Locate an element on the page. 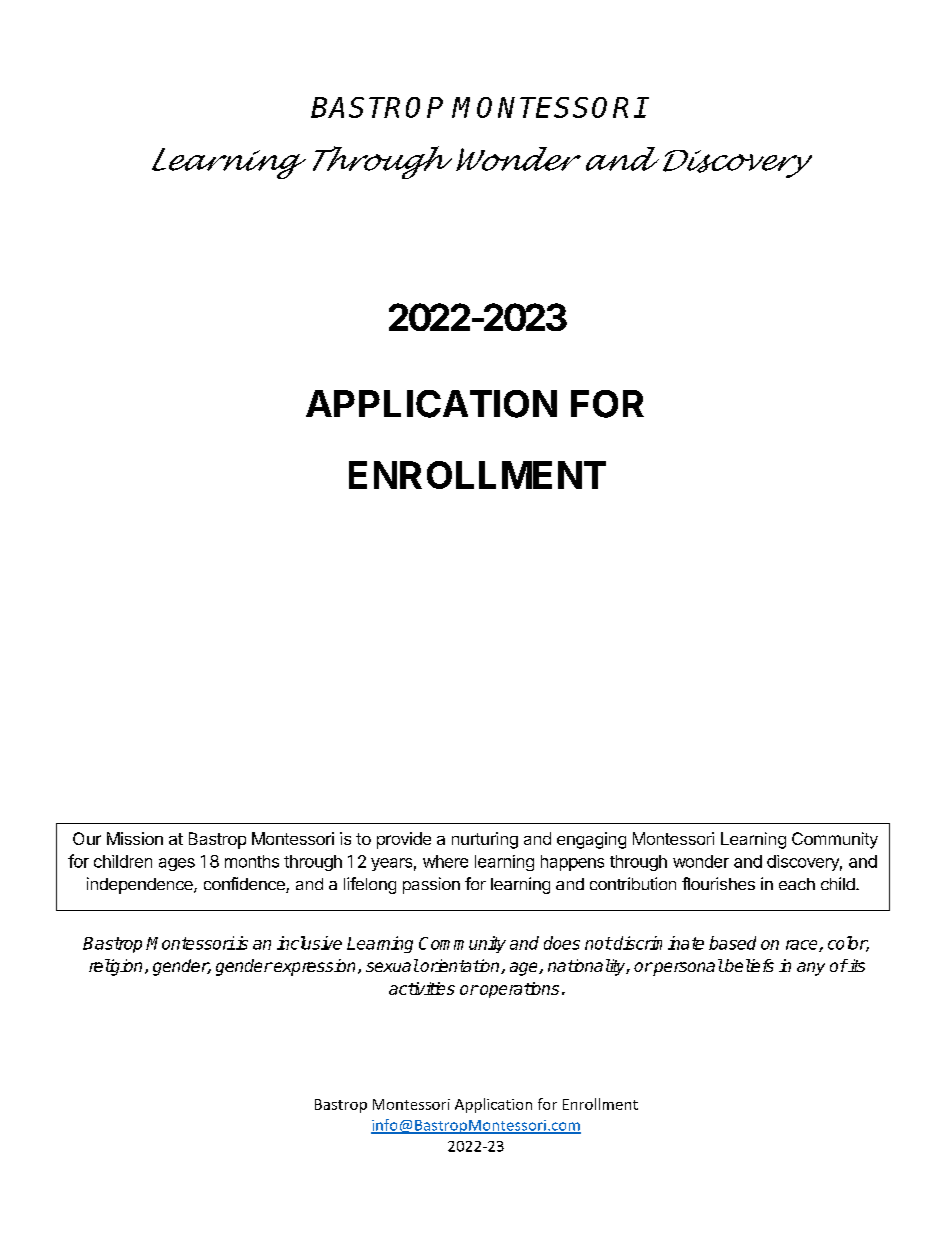 The height and width of the page is (1233, 952). inclusive is located at coordinates (309, 943).
